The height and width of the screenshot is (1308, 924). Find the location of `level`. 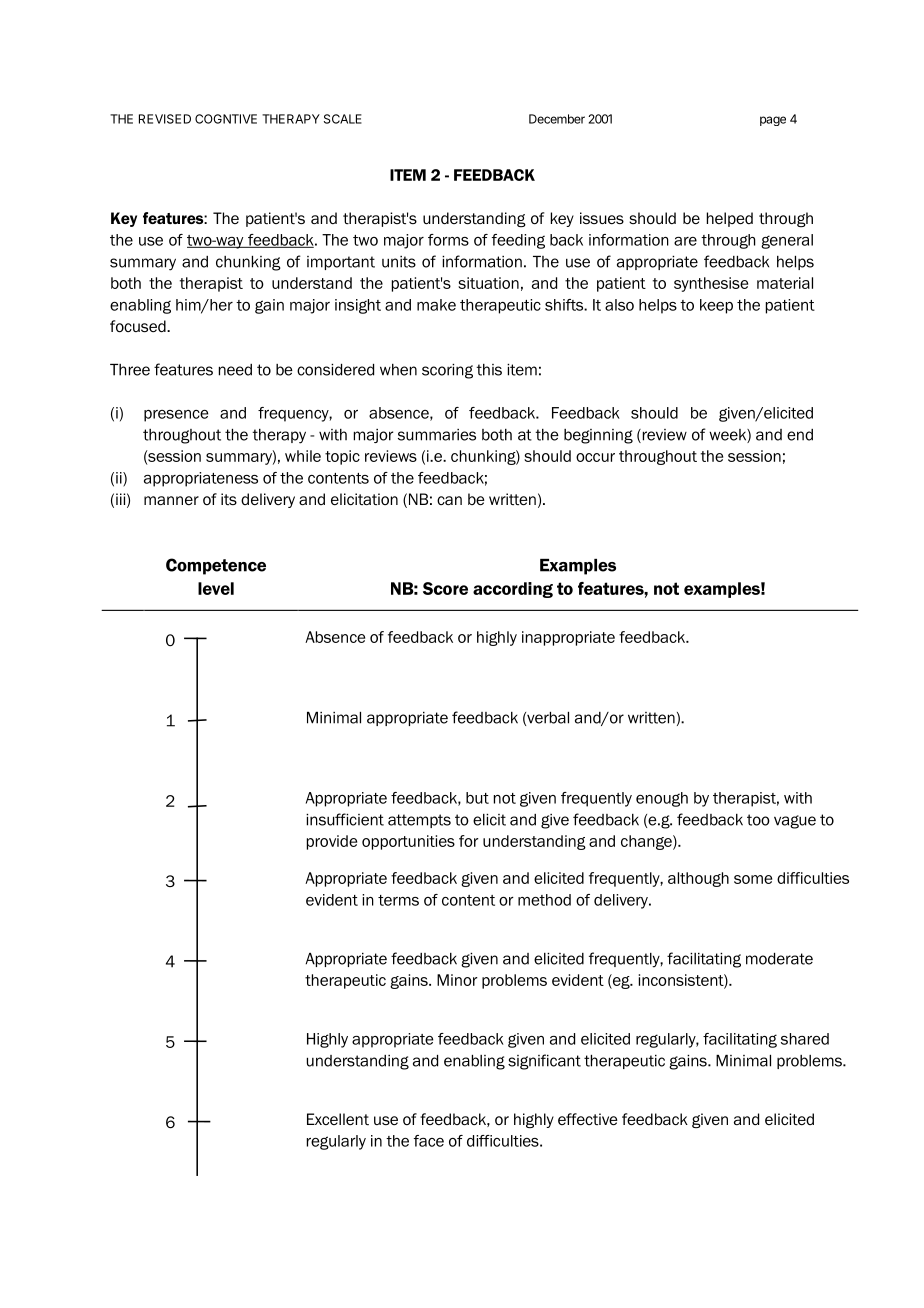

level is located at coordinates (216, 588).
